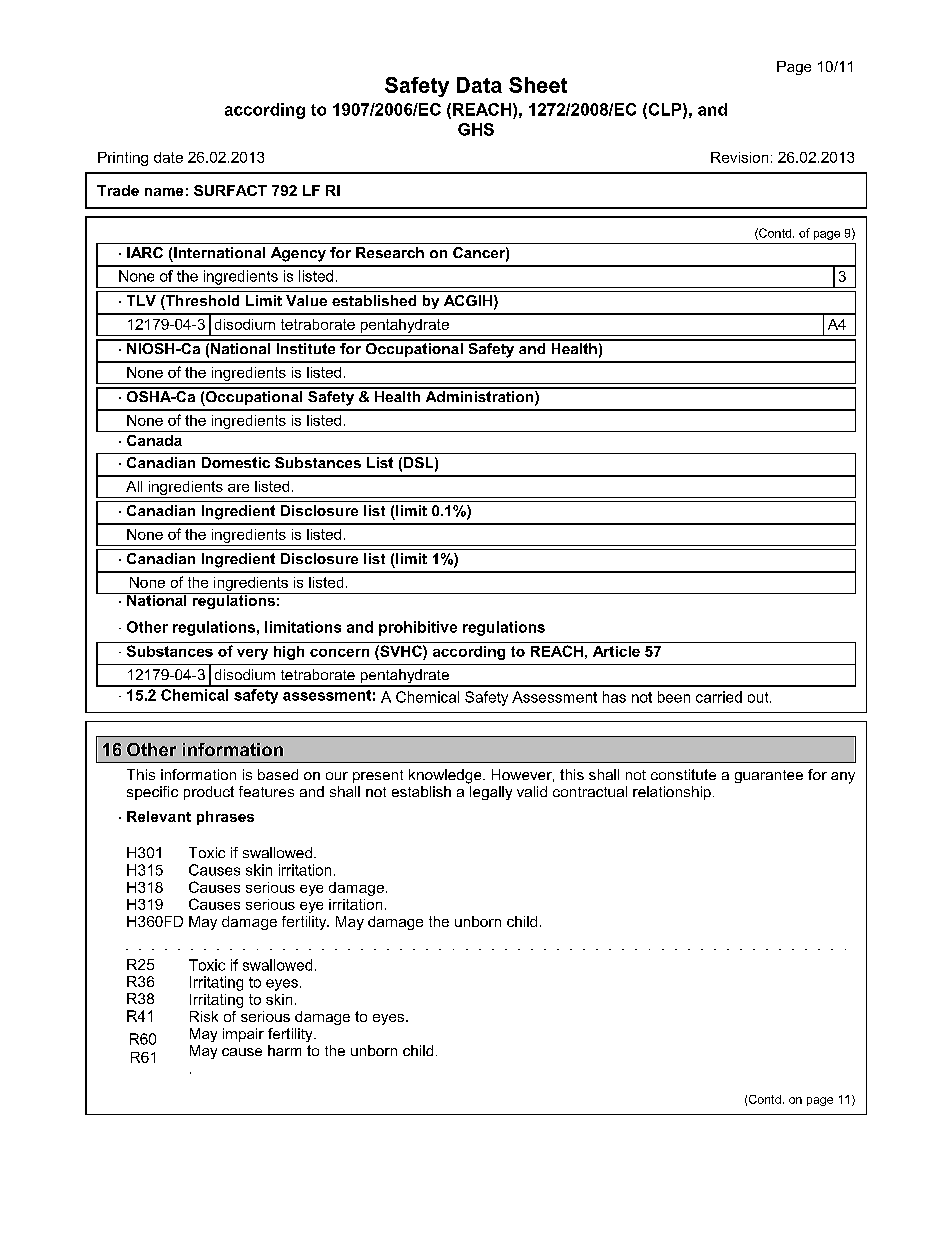  What do you see at coordinates (476, 129) in the screenshot?
I see `GHS` at bounding box center [476, 129].
